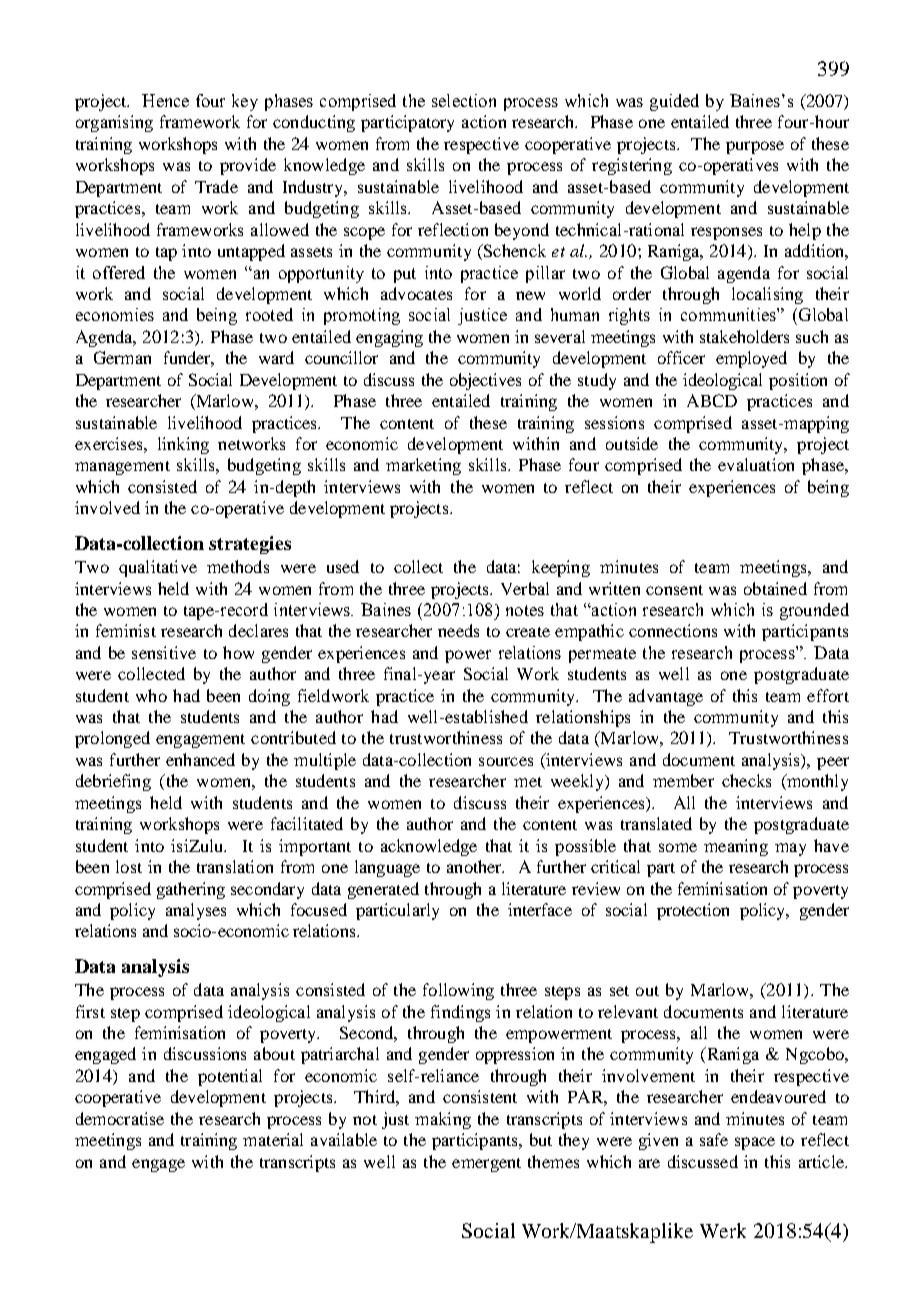 The image size is (924, 1308). What do you see at coordinates (165, 100) in the screenshot?
I see `Hence` at bounding box center [165, 100].
